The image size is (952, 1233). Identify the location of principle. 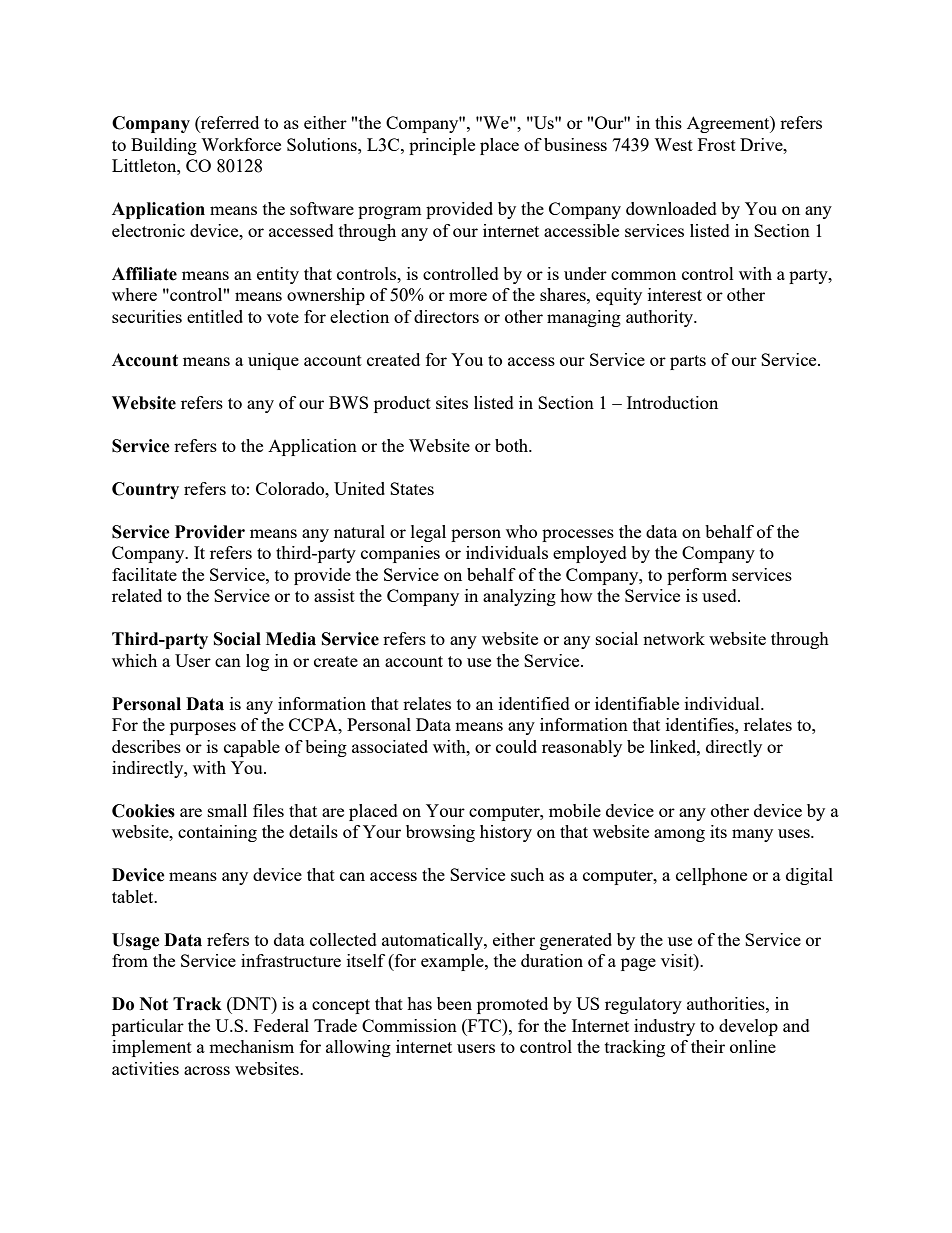
(442, 146).
